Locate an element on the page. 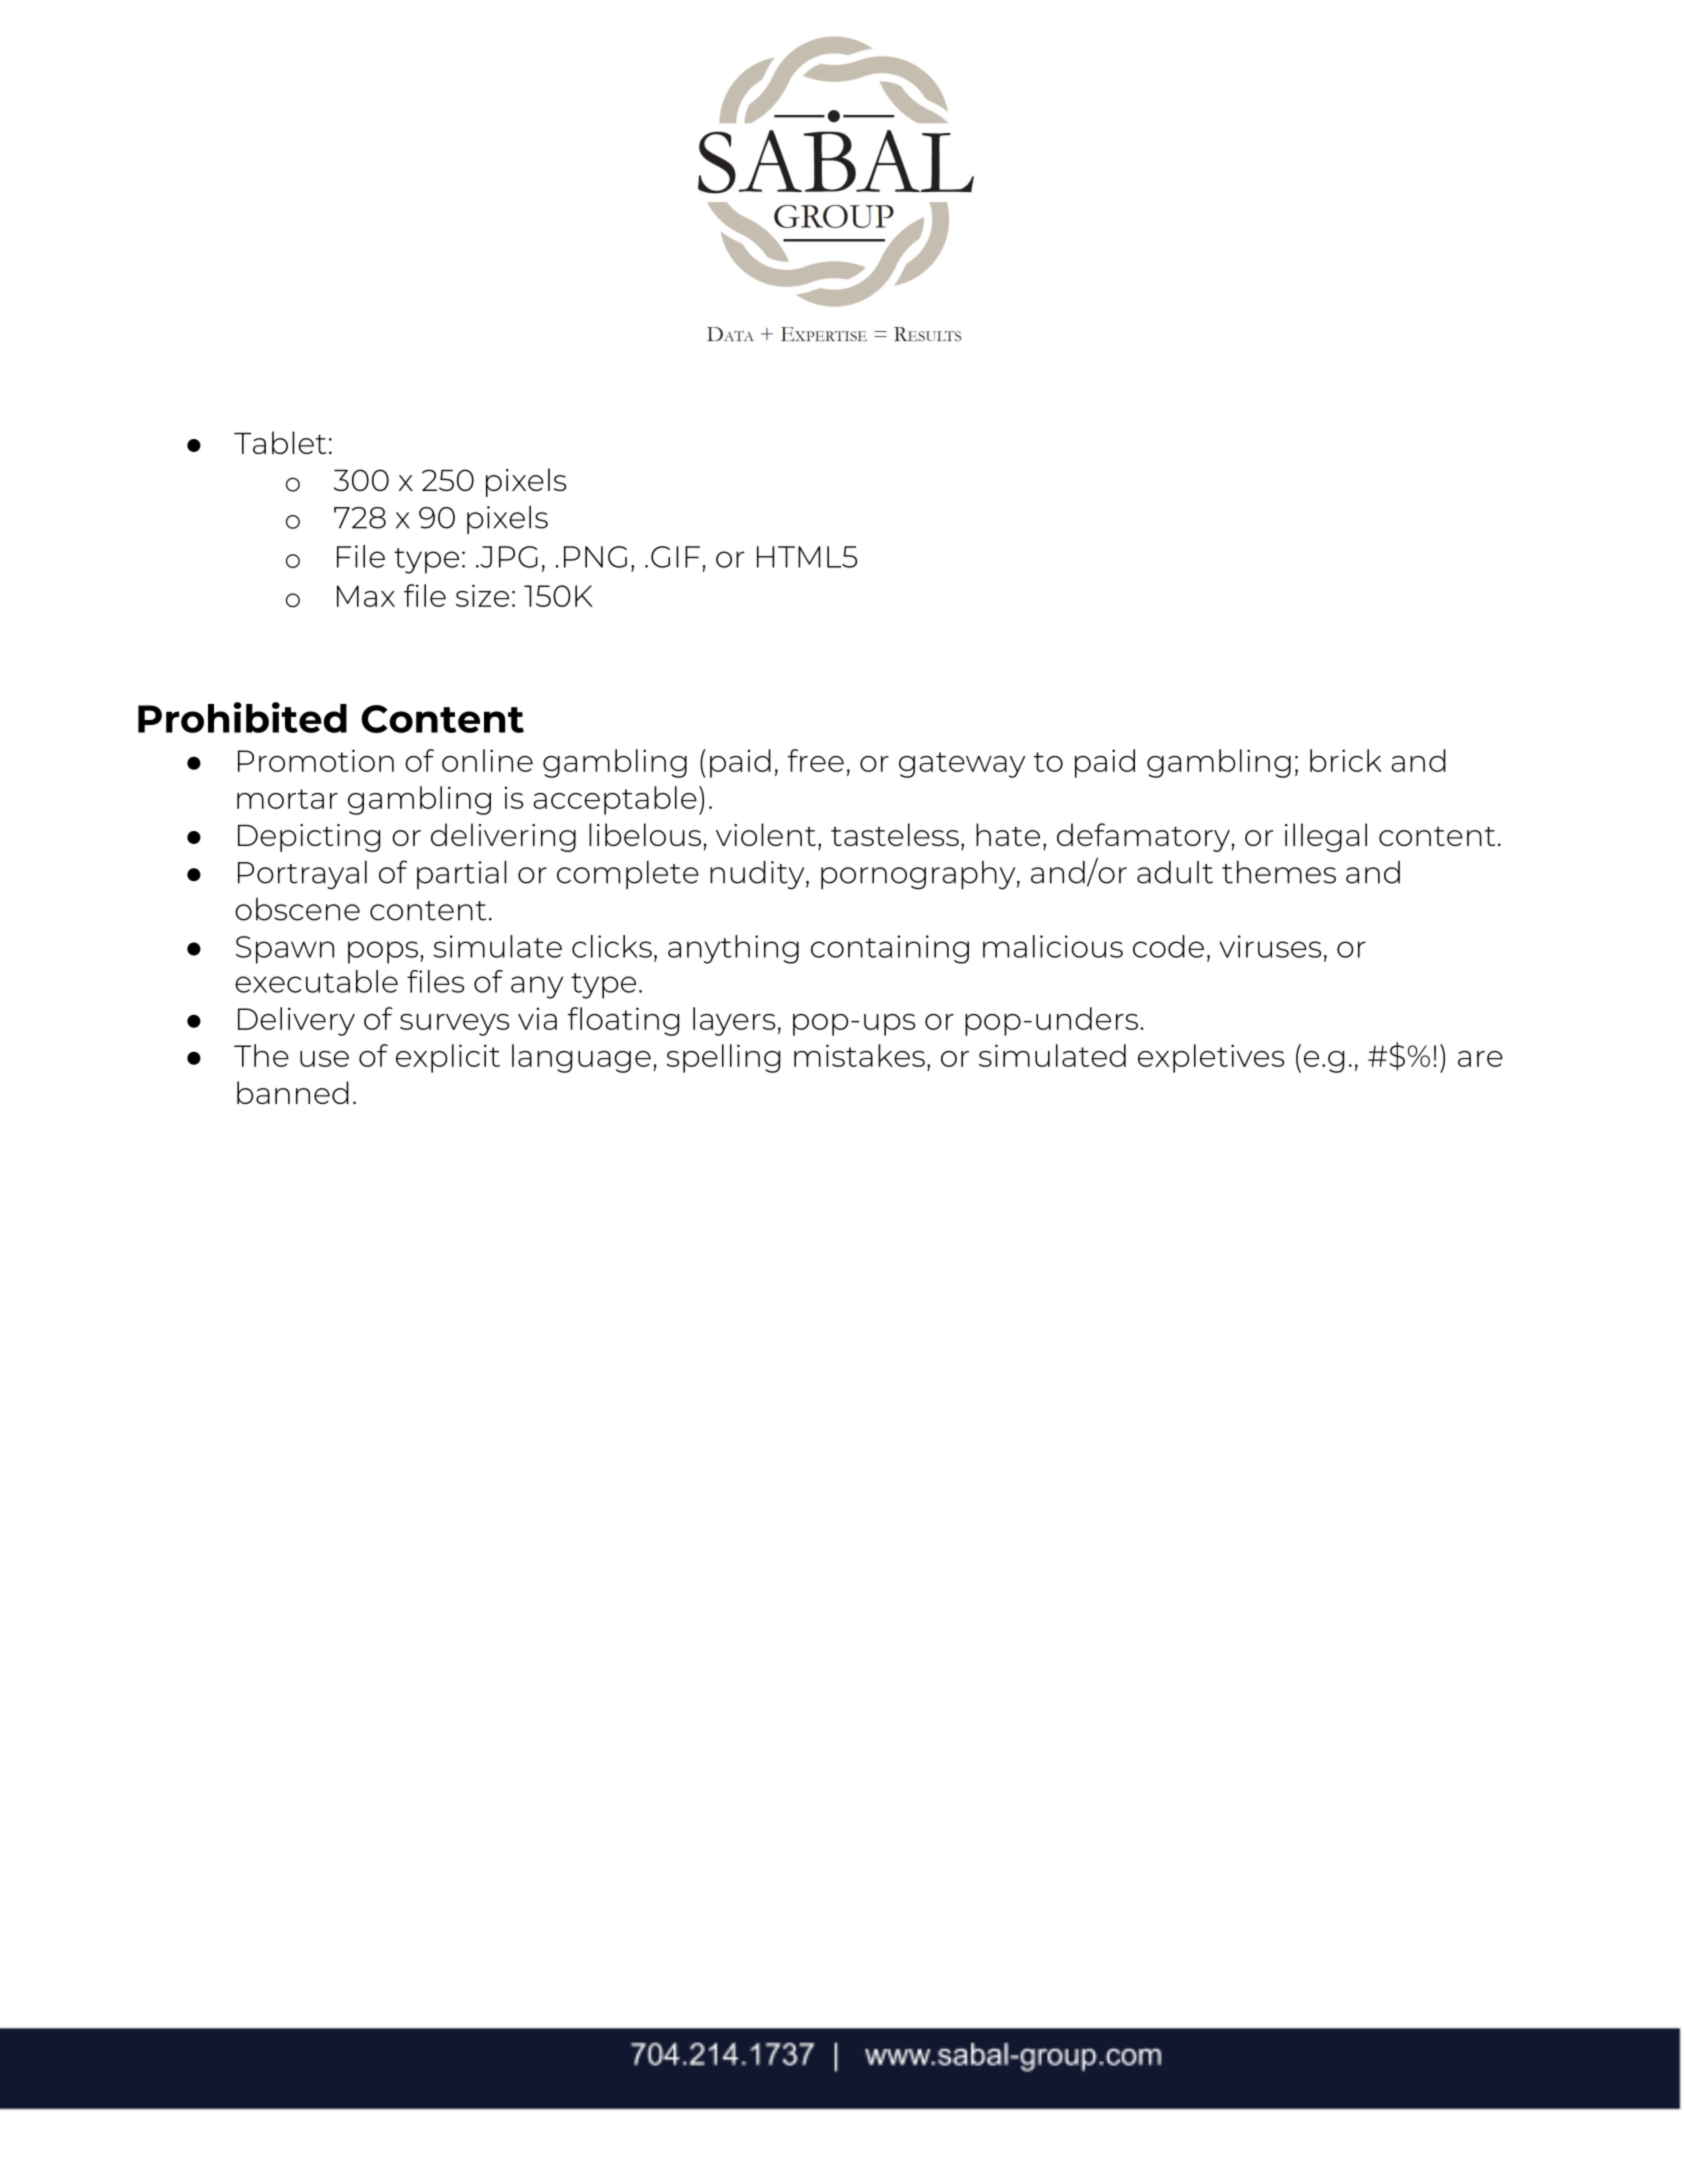 This image has width=1684, height=2179. brick is located at coordinates (1346, 760).
